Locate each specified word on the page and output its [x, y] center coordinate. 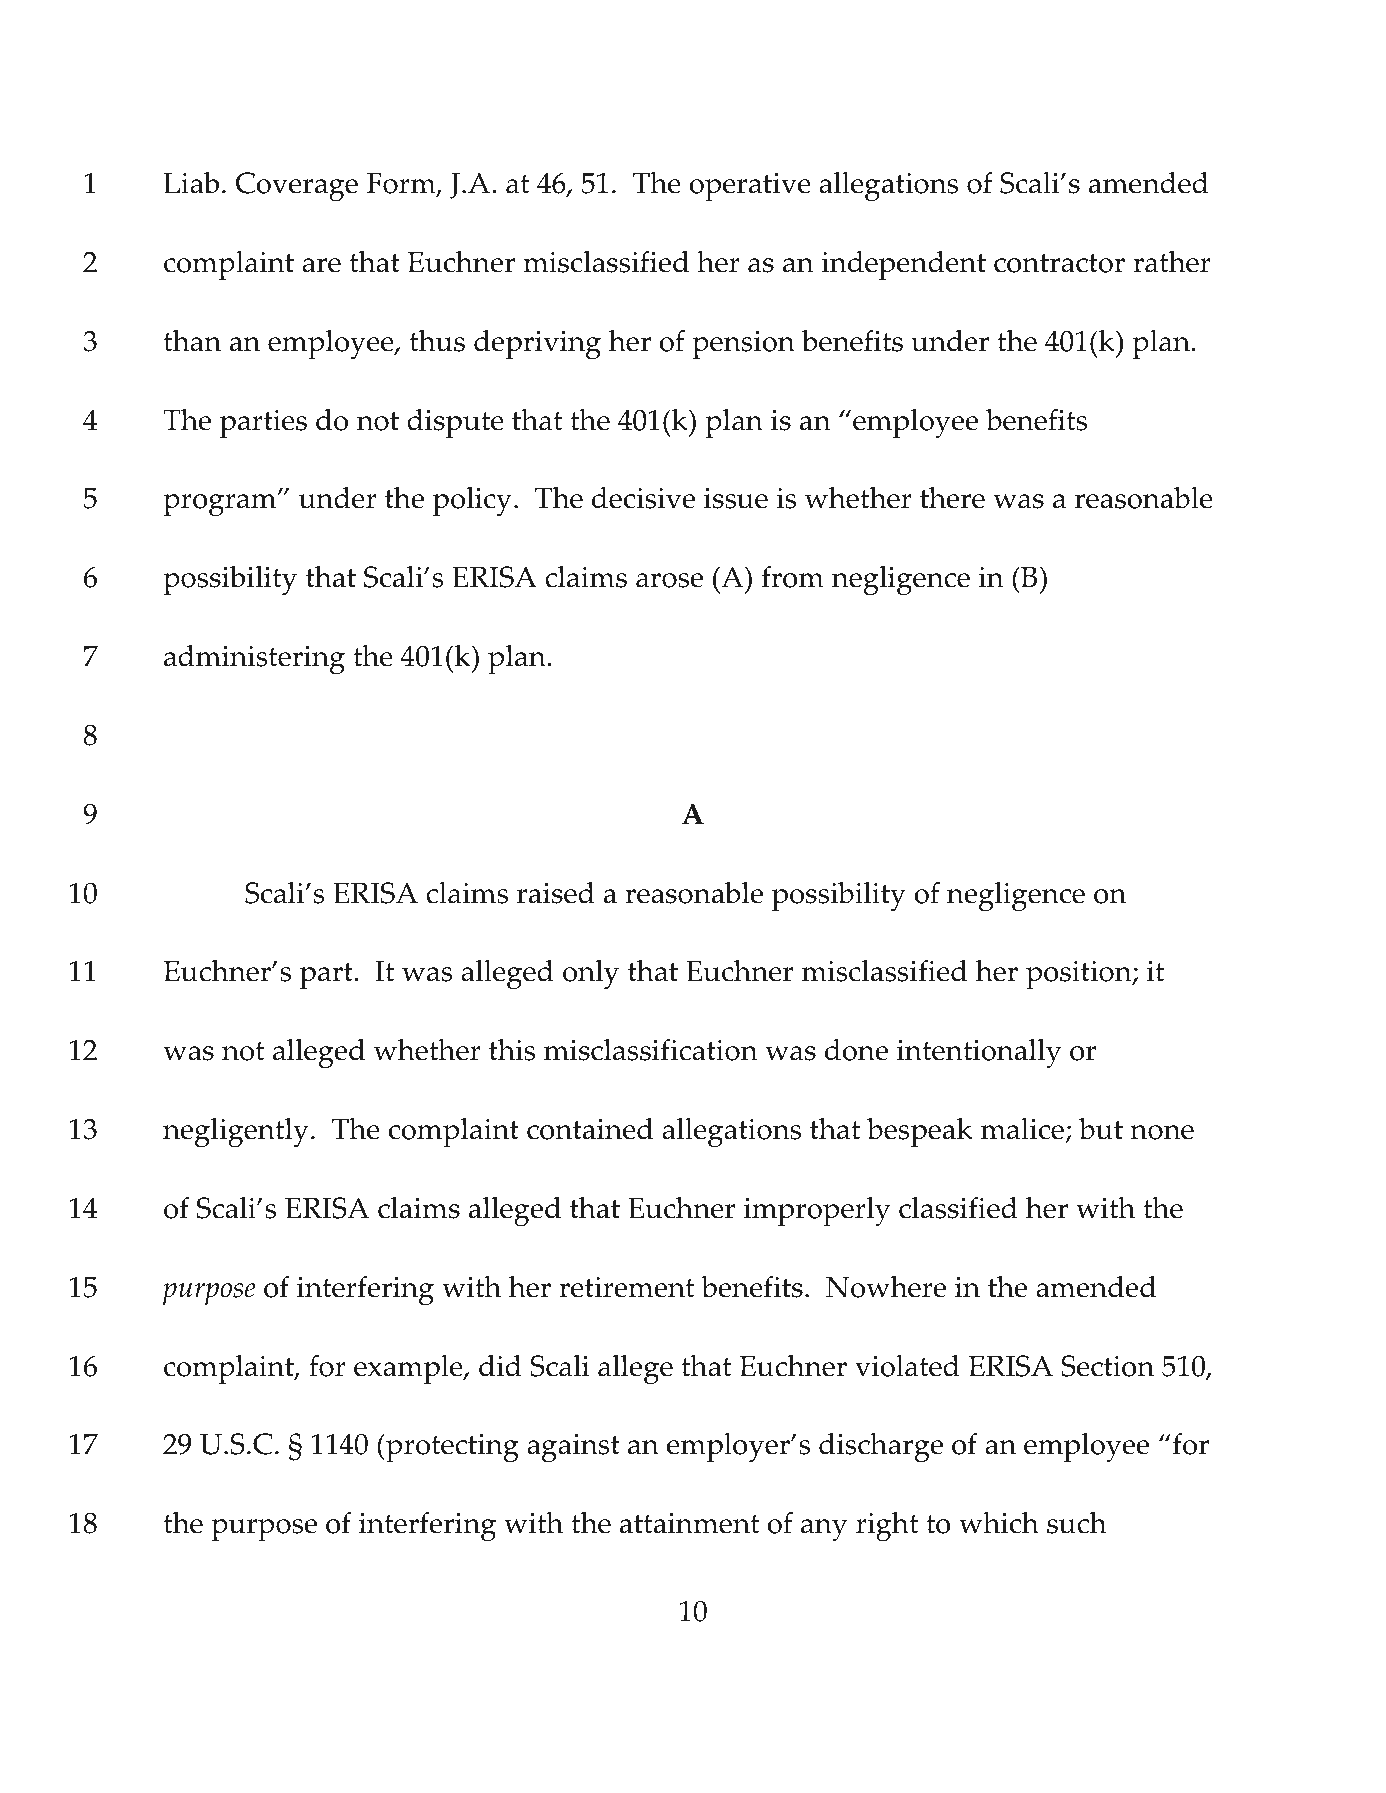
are [321, 265]
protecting [451, 1448]
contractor [1059, 263]
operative [750, 187]
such [1077, 1523]
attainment [689, 1523]
